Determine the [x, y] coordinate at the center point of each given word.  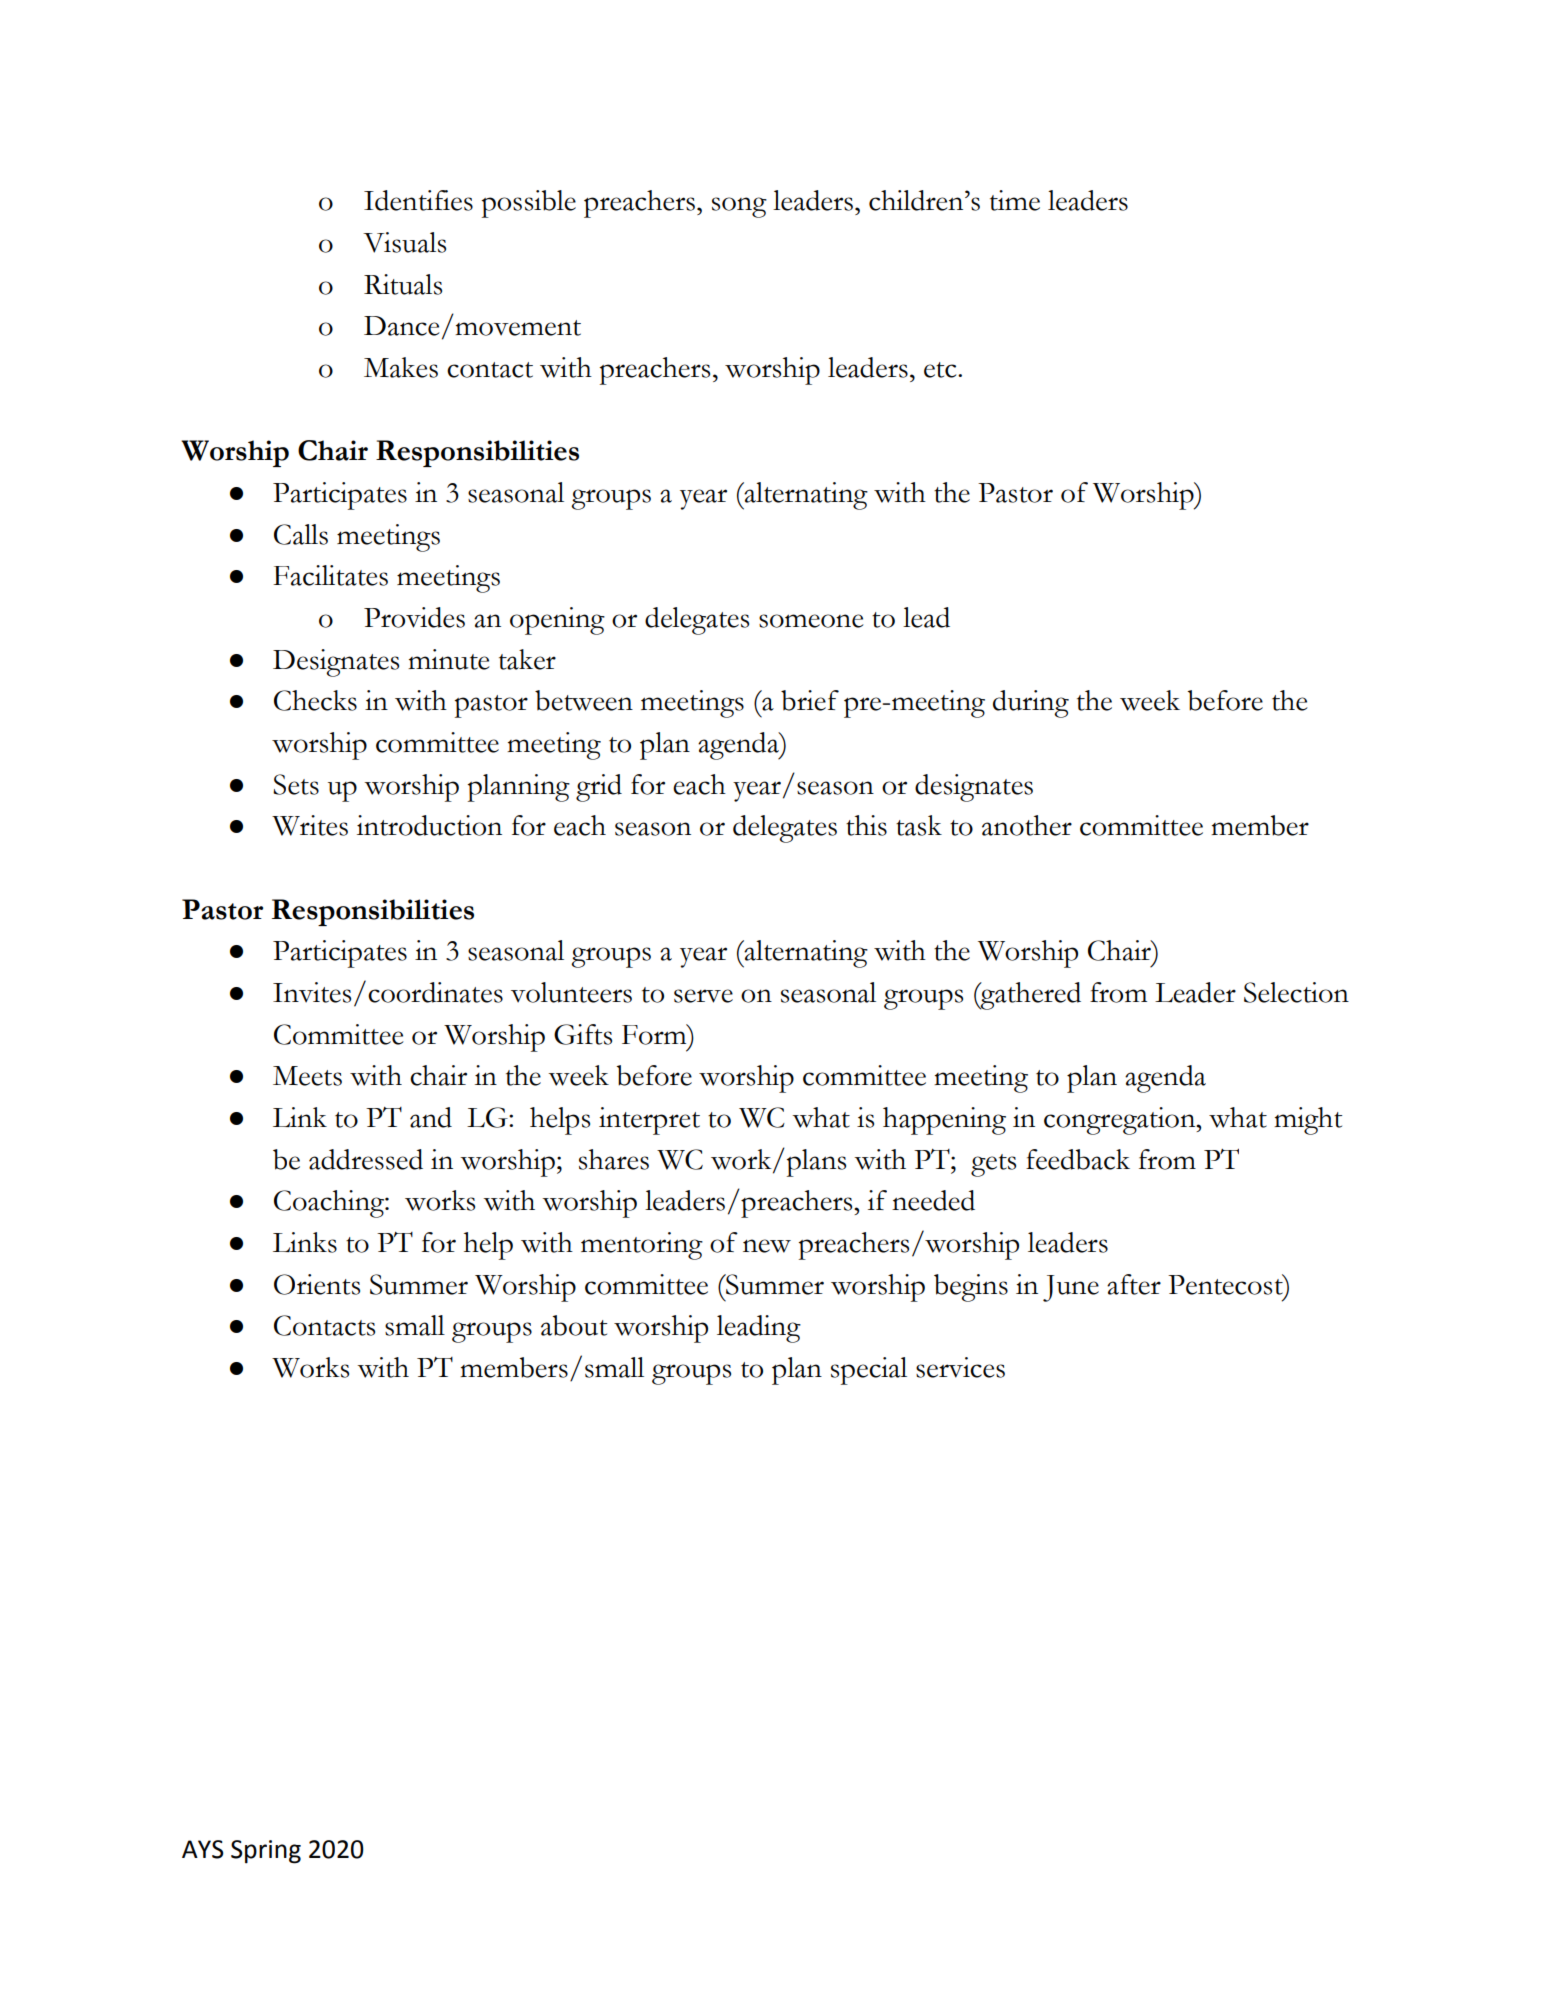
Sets [296, 784]
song [739, 207]
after [1134, 1284]
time [1015, 200]
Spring [266, 1852]
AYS [203, 1849]
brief [810, 700]
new [767, 1246]
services [960, 1367]
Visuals [404, 242]
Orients [317, 1284]
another [1027, 825]
